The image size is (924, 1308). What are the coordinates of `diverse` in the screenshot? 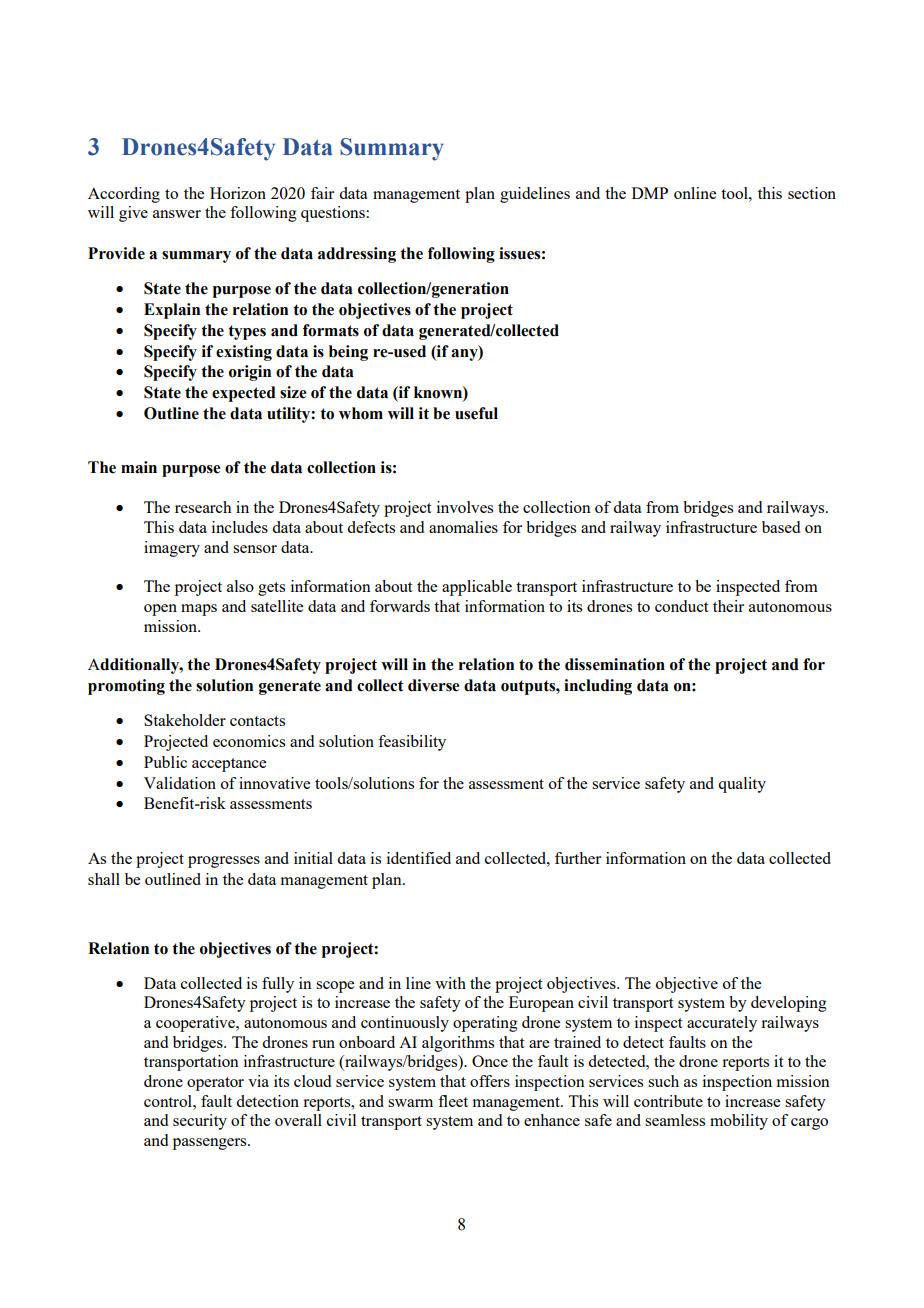 It's located at (433, 685).
